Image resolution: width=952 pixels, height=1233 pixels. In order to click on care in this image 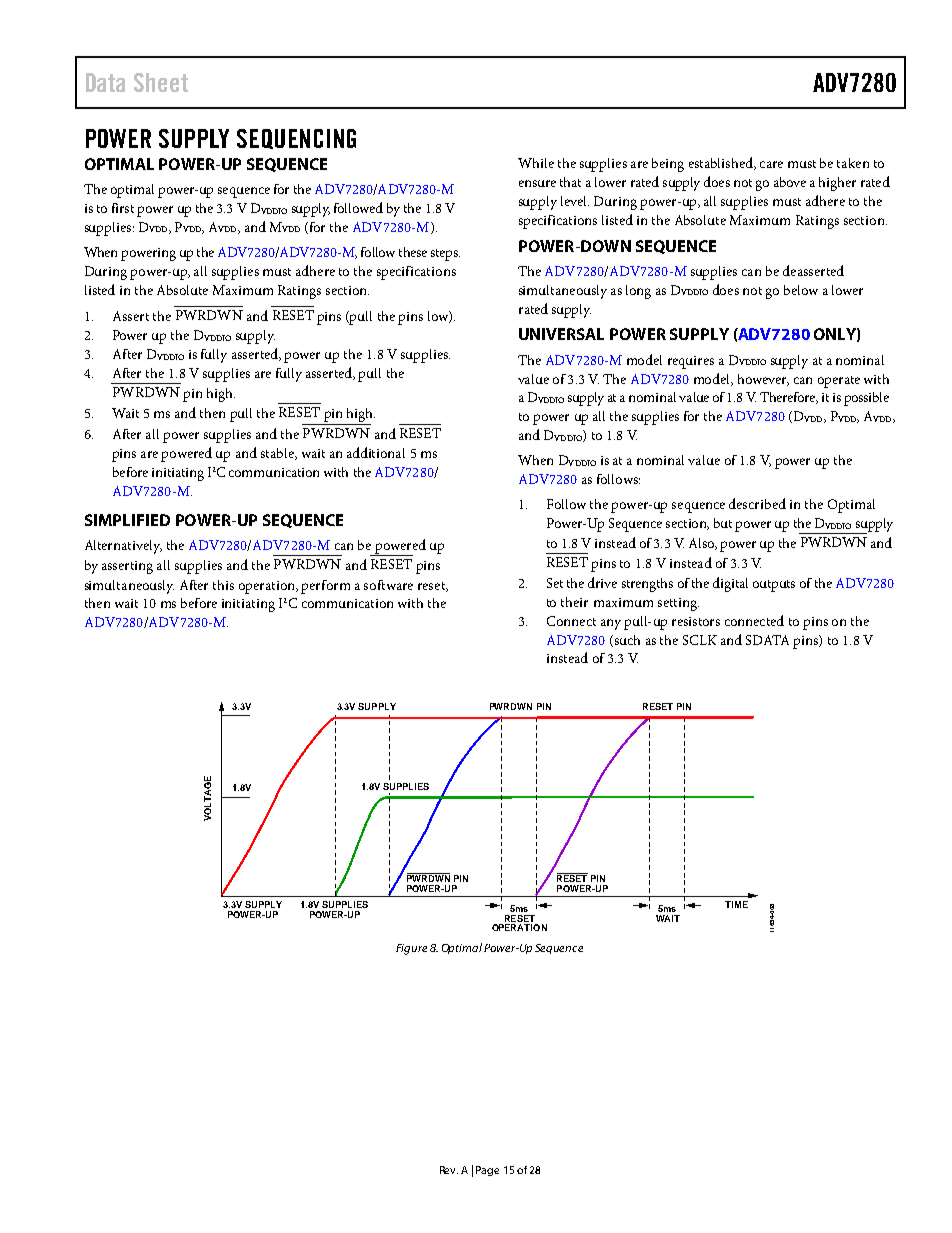, I will do `click(771, 164)`.
